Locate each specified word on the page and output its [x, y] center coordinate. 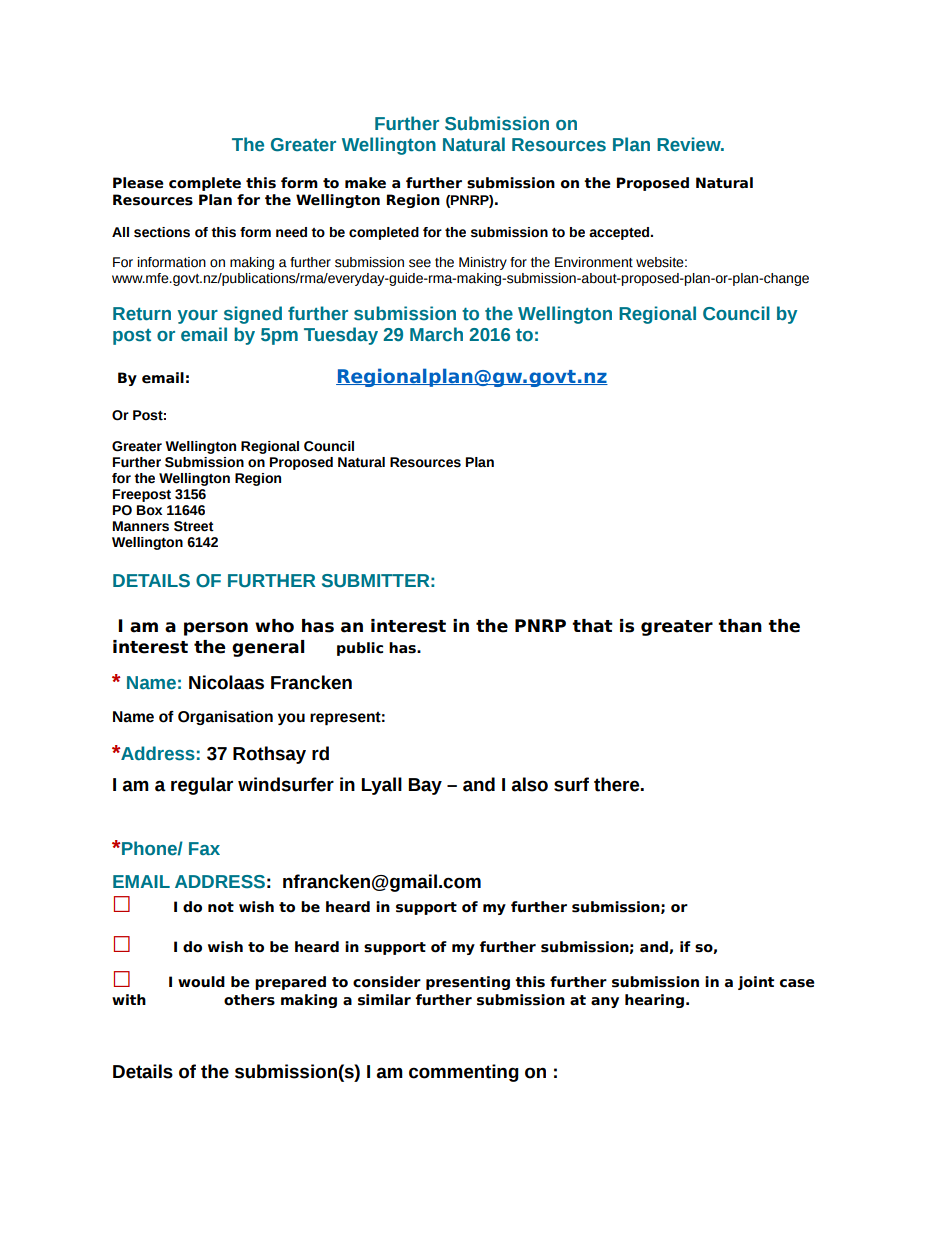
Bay [425, 786]
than [740, 626]
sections [162, 232]
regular [202, 786]
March [436, 334]
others [249, 1000]
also [529, 784]
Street [194, 526]
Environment [594, 262]
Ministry [483, 263]
